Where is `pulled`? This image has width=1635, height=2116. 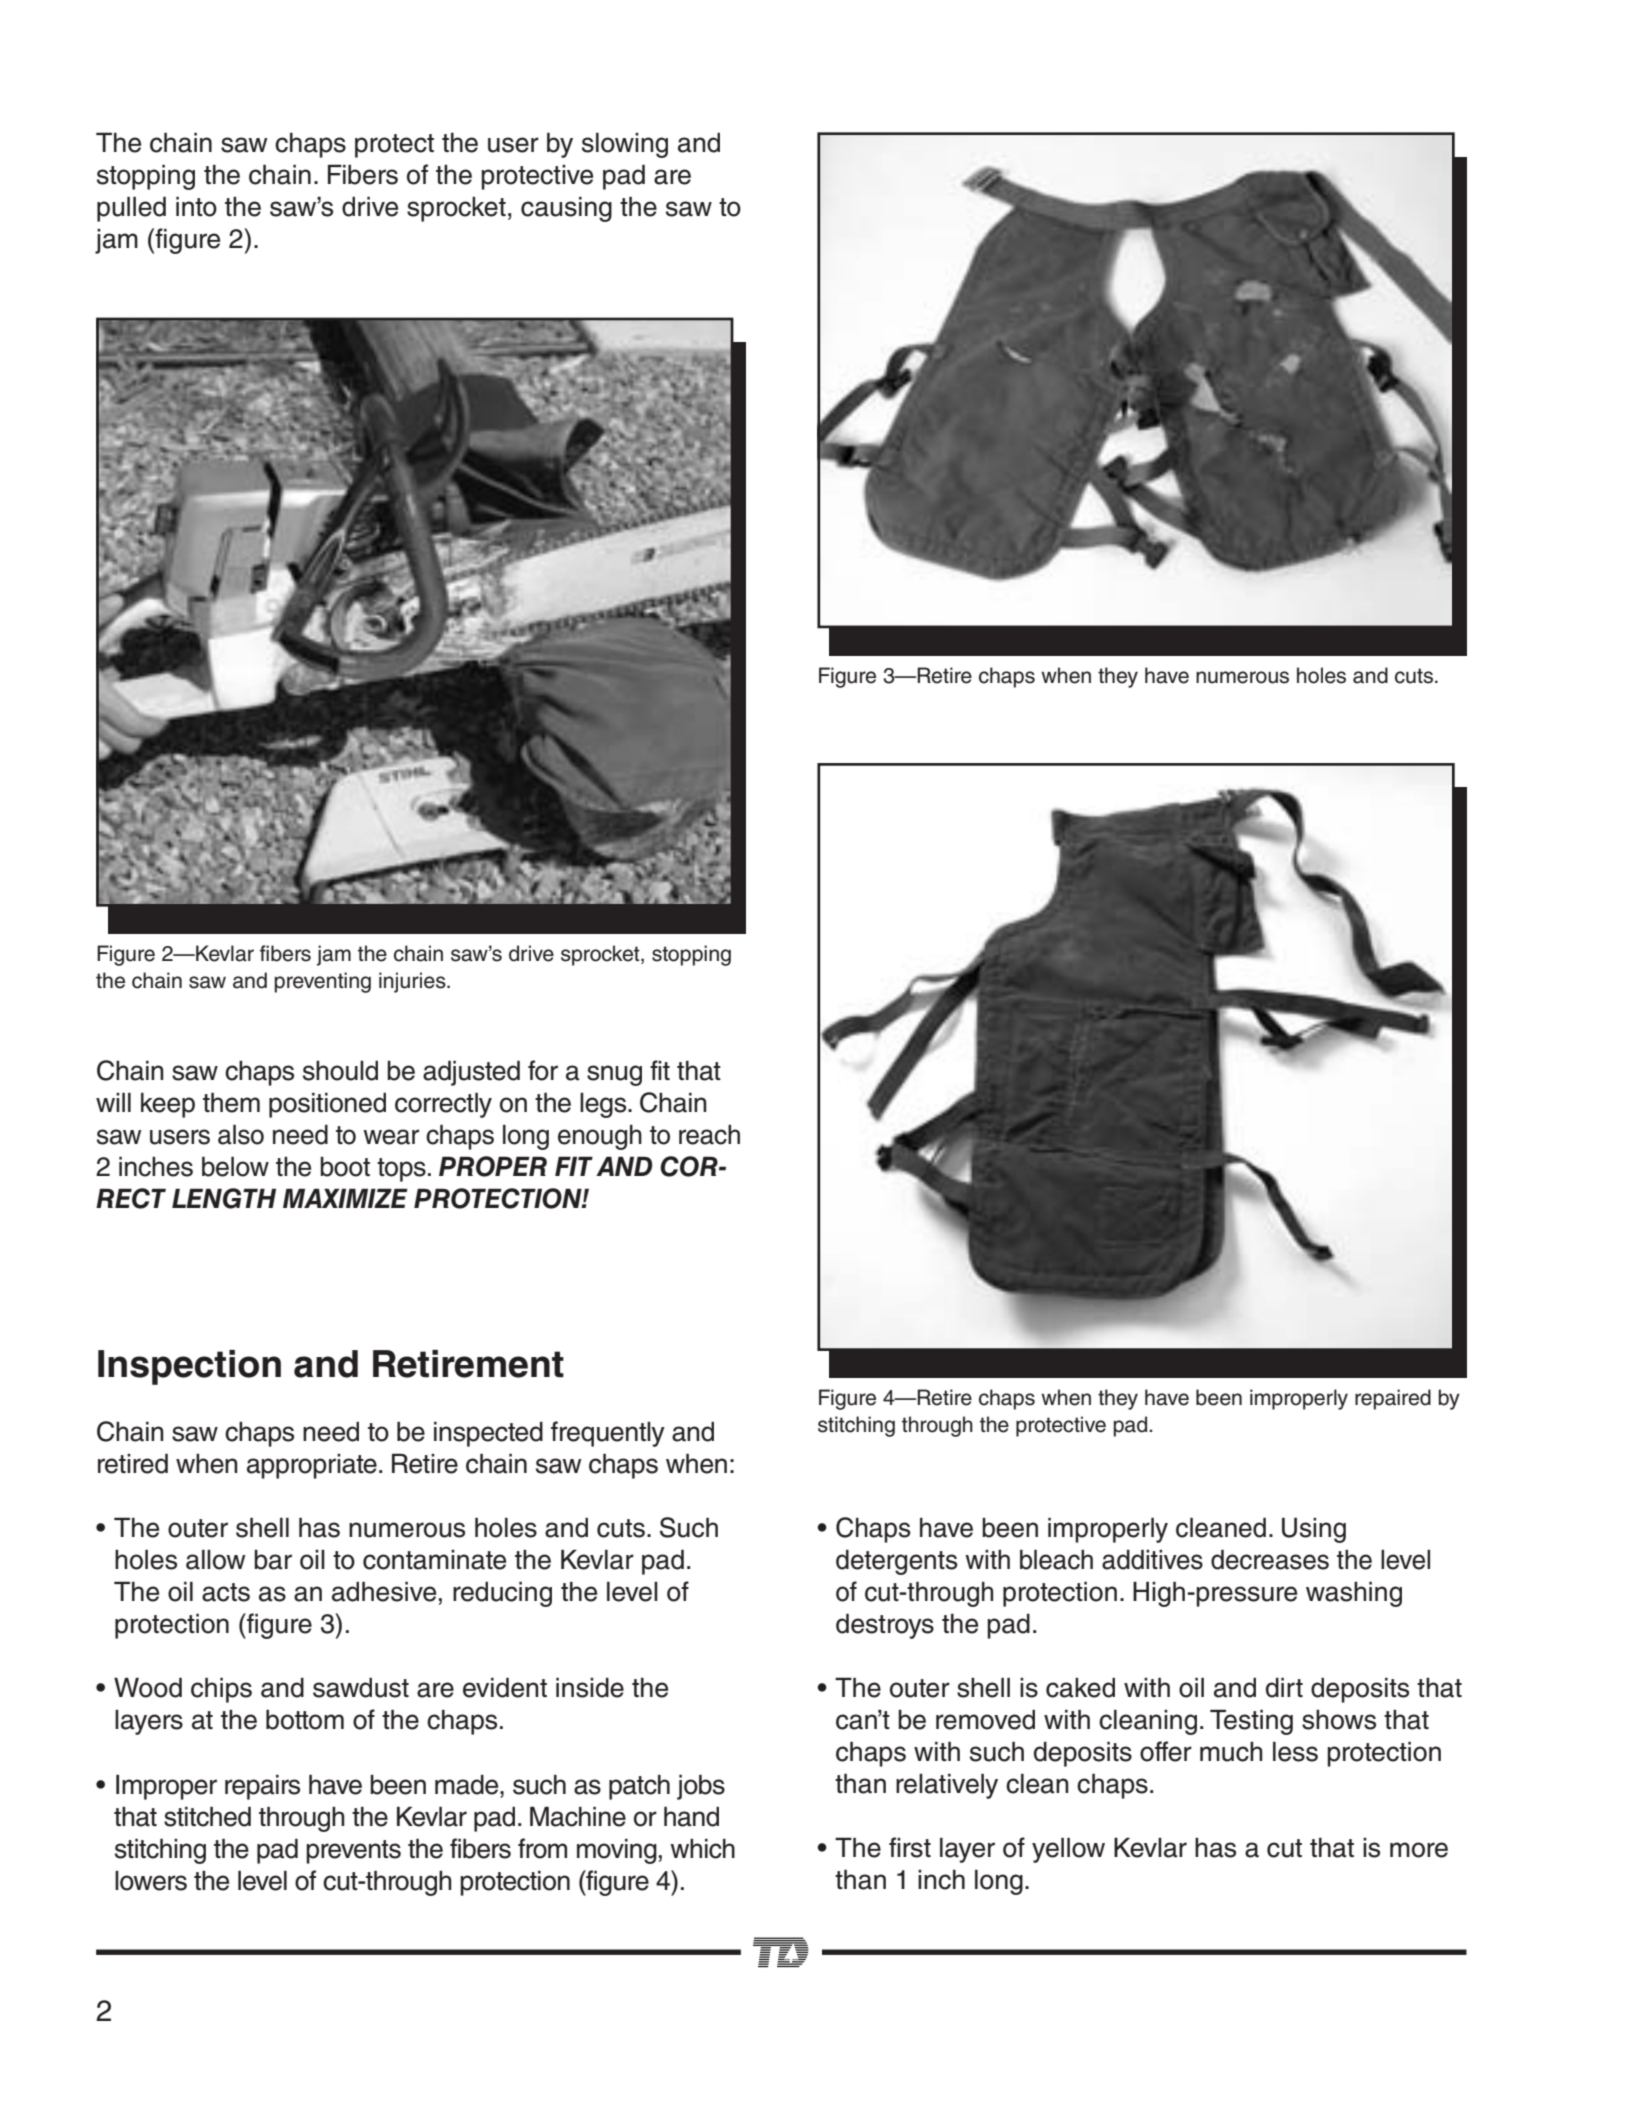
pulled is located at coordinates (131, 209).
